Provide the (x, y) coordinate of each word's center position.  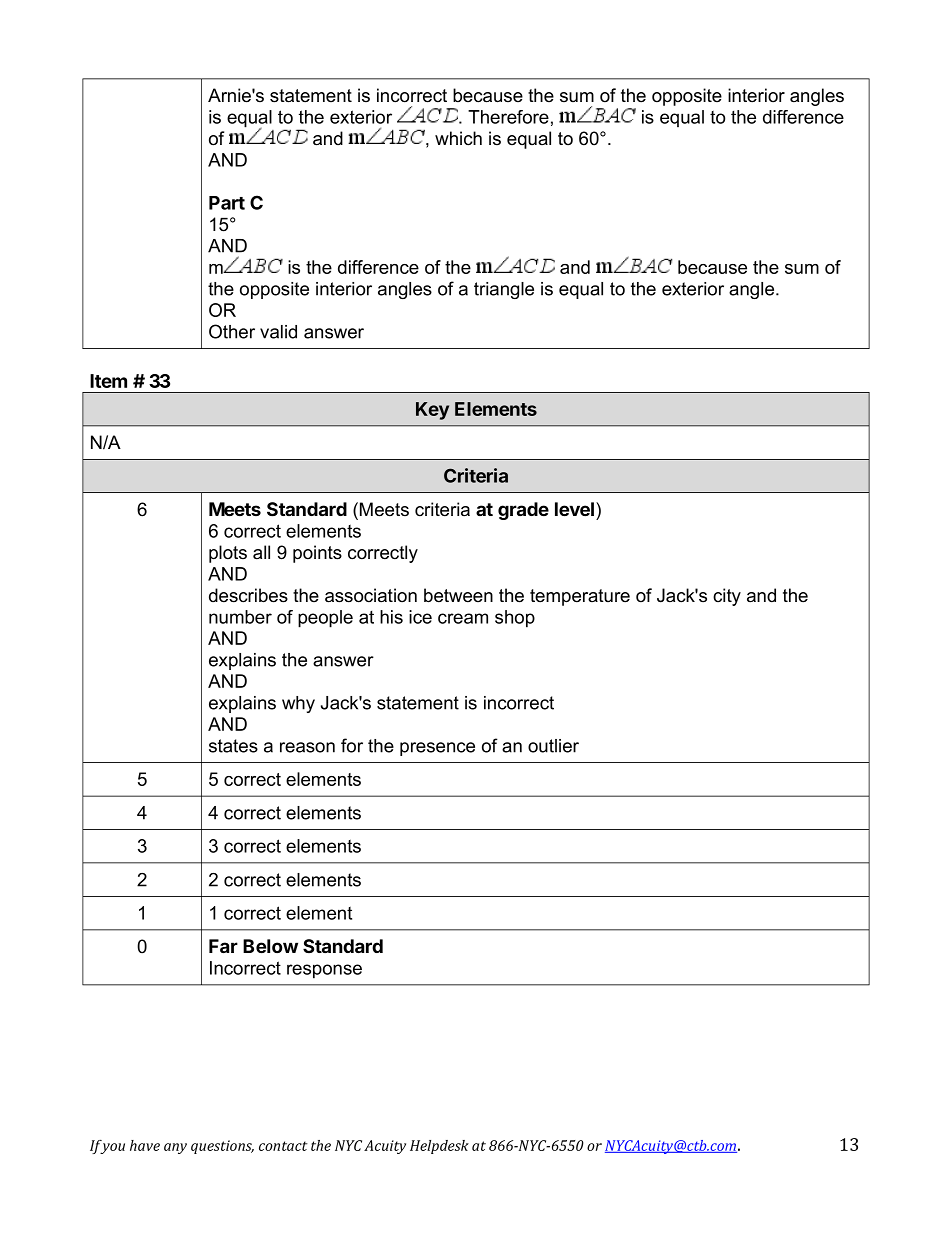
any (175, 1148)
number (240, 617)
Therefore (508, 117)
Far (223, 946)
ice (420, 617)
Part (227, 203)
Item (108, 381)
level (574, 509)
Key (432, 411)
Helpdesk (439, 1147)
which (458, 138)
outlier (553, 746)
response (324, 971)
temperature (580, 597)
